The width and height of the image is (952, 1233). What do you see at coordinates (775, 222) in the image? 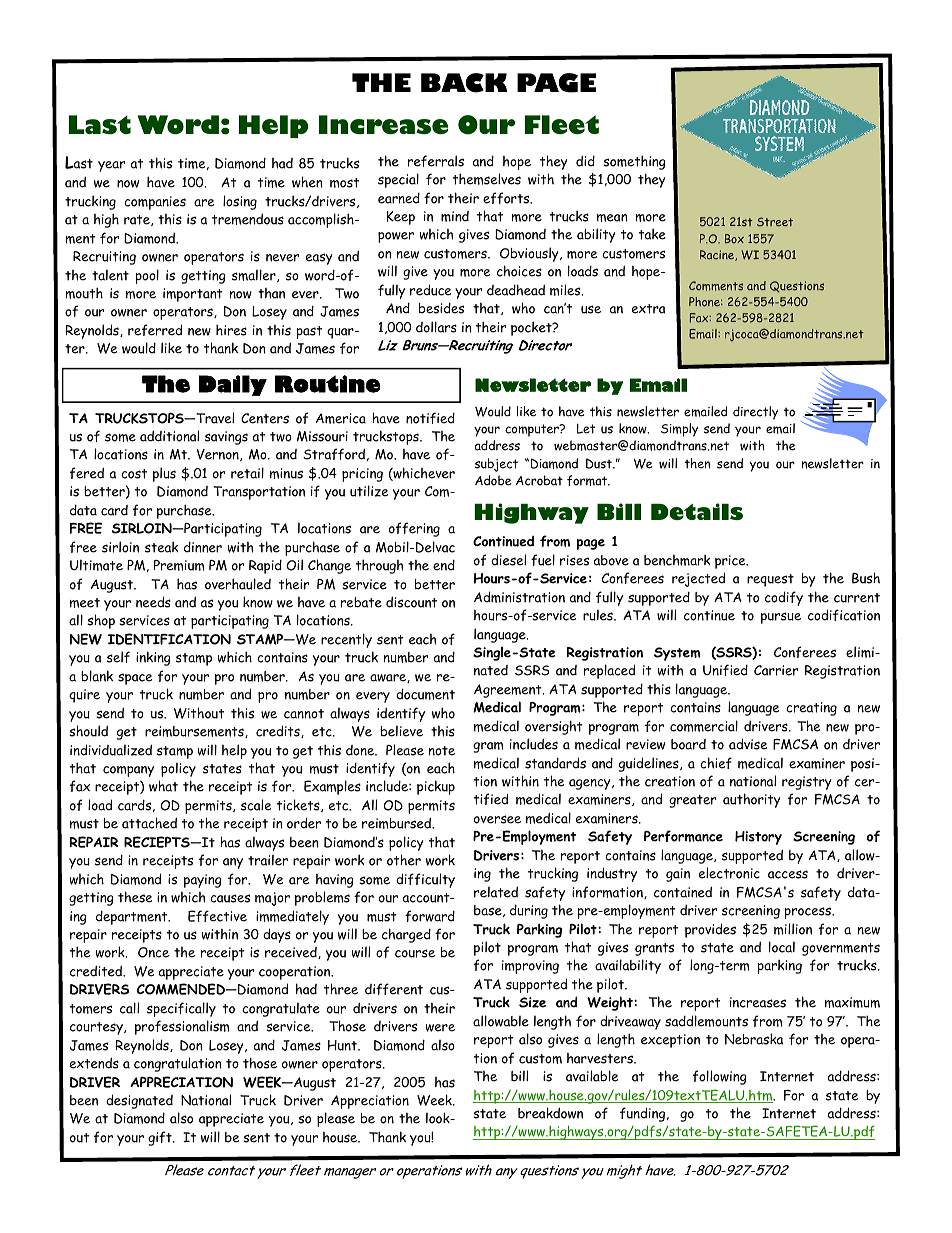
I see `Street` at bounding box center [775, 222].
